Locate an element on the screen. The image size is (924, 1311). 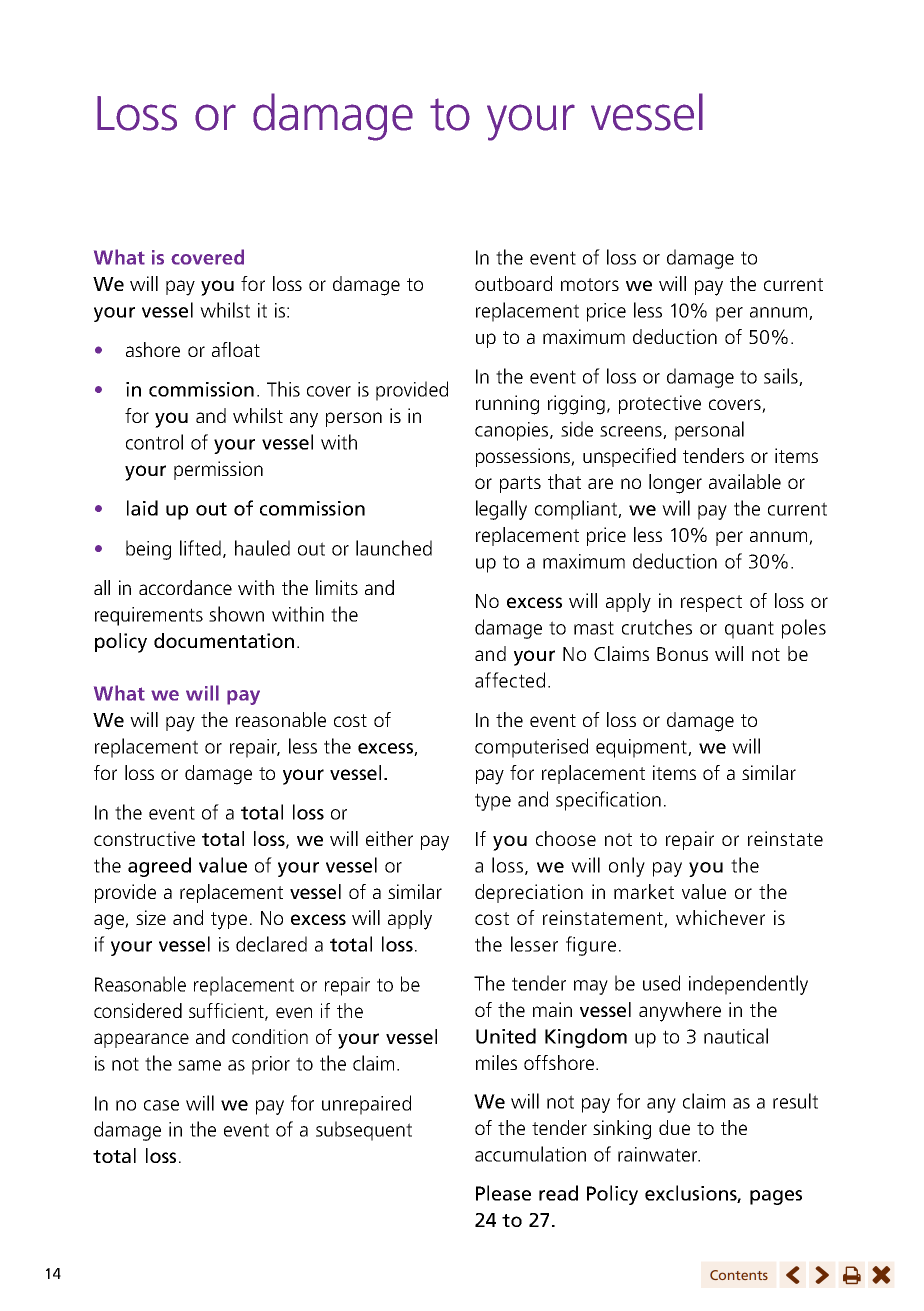
afloat is located at coordinates (236, 349).
